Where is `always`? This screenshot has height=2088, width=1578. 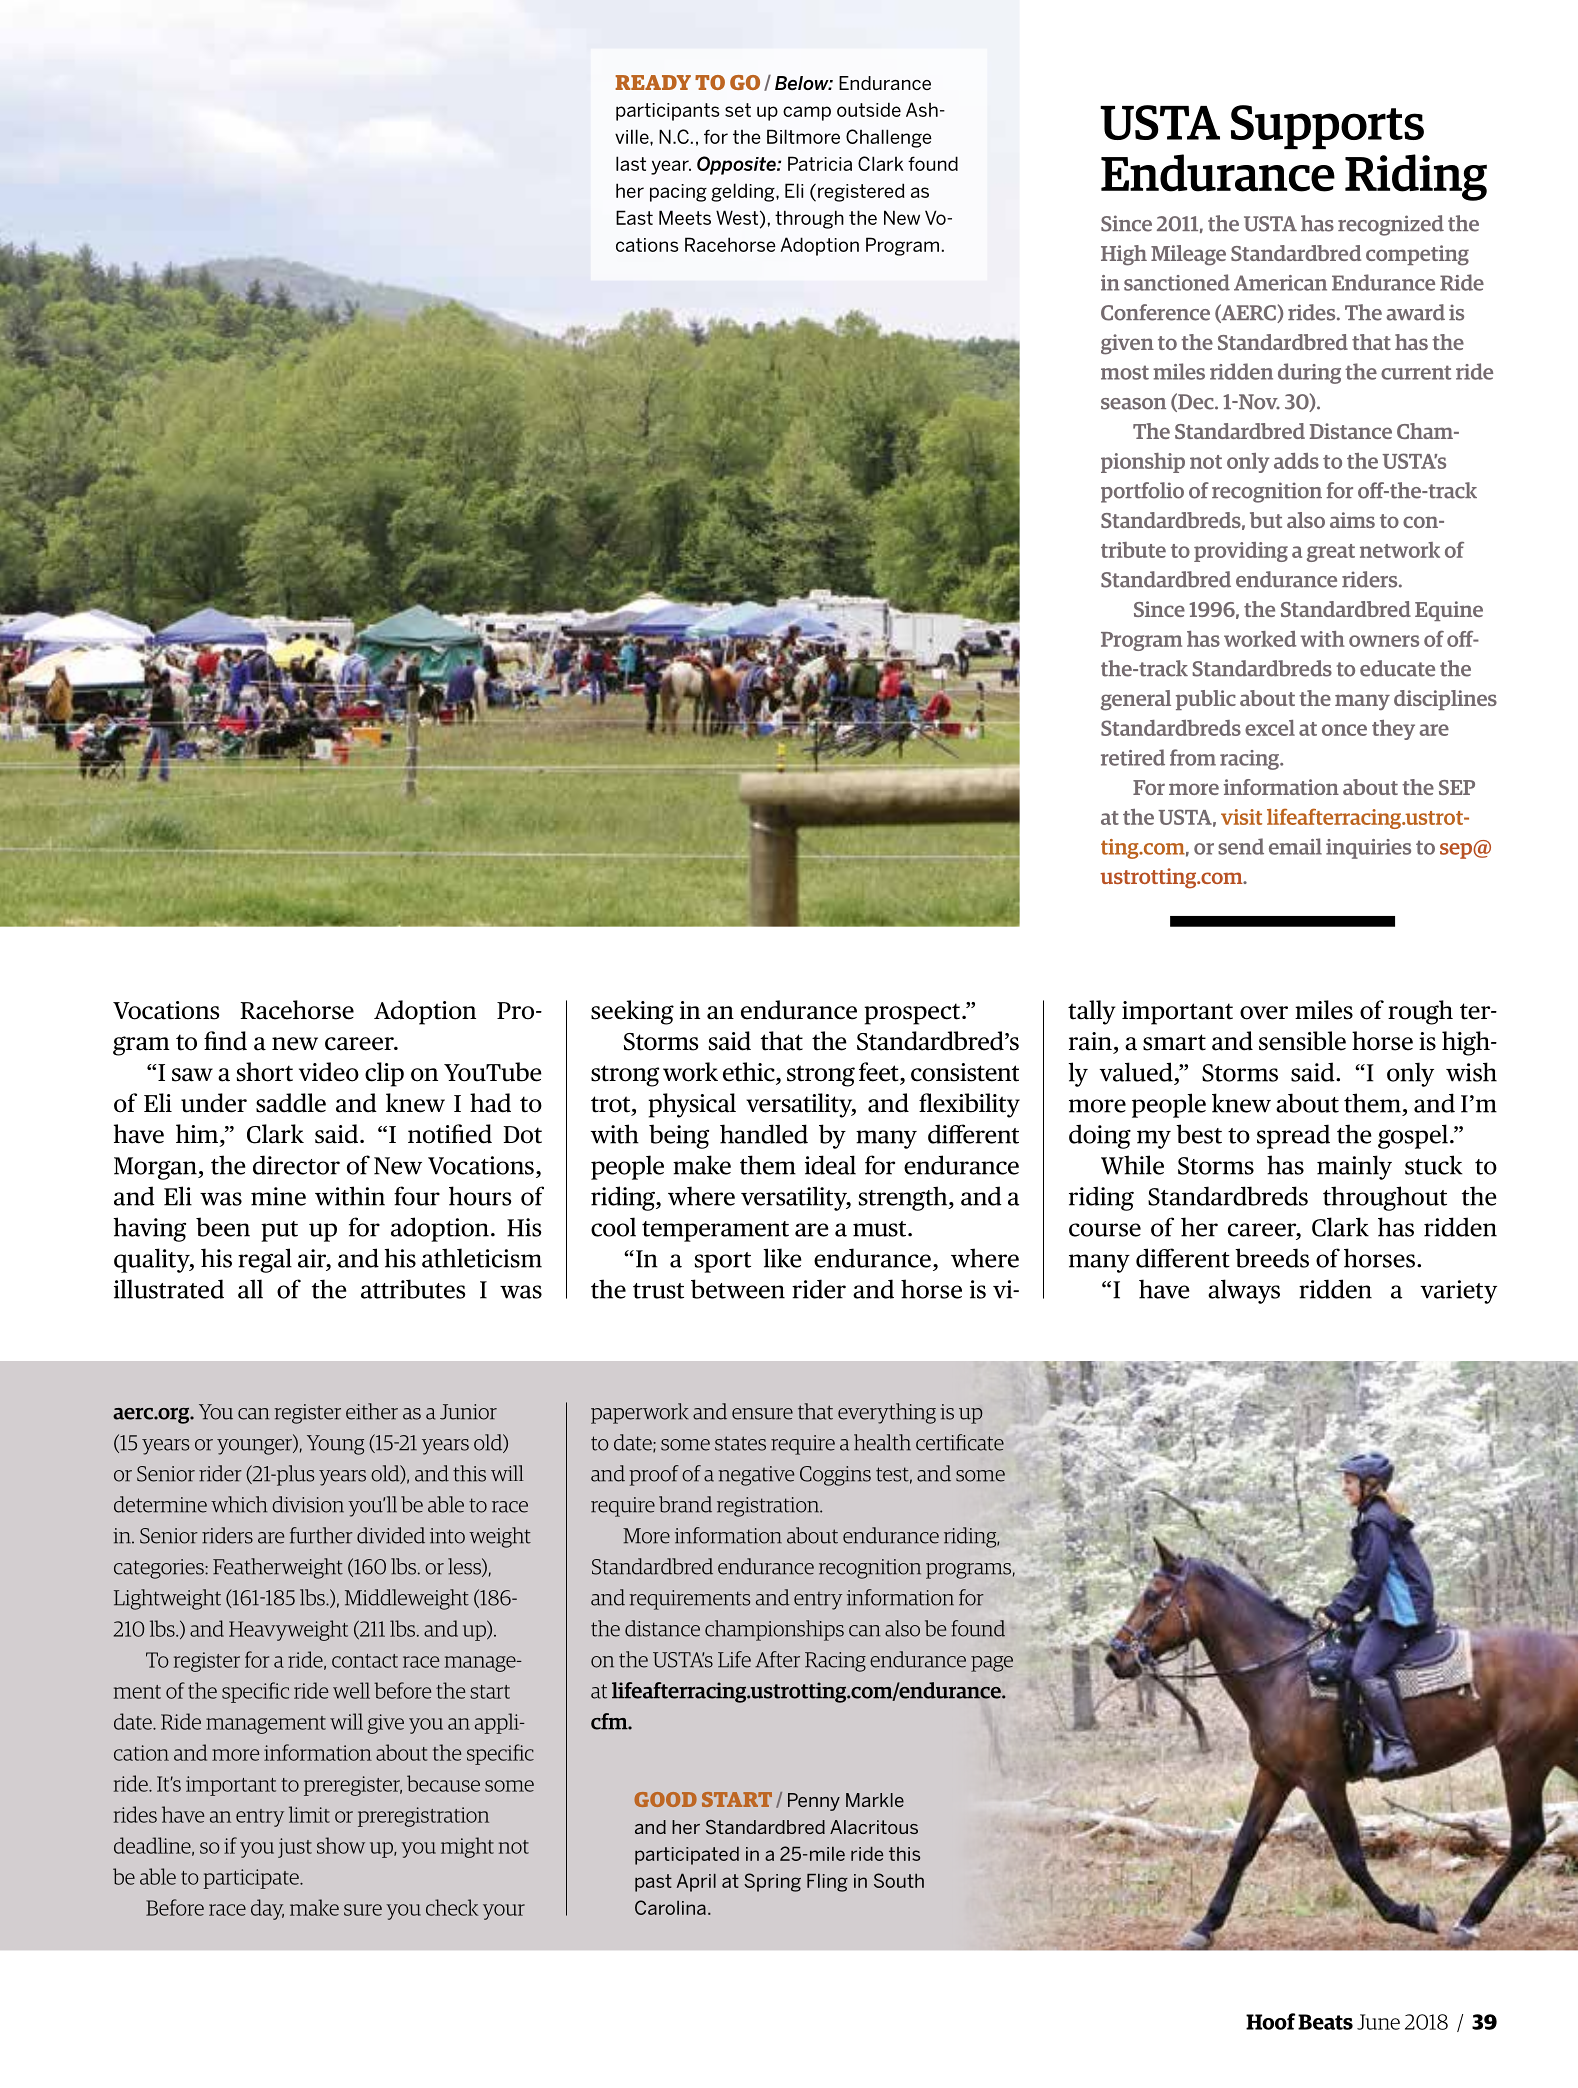
always is located at coordinates (1244, 1291).
